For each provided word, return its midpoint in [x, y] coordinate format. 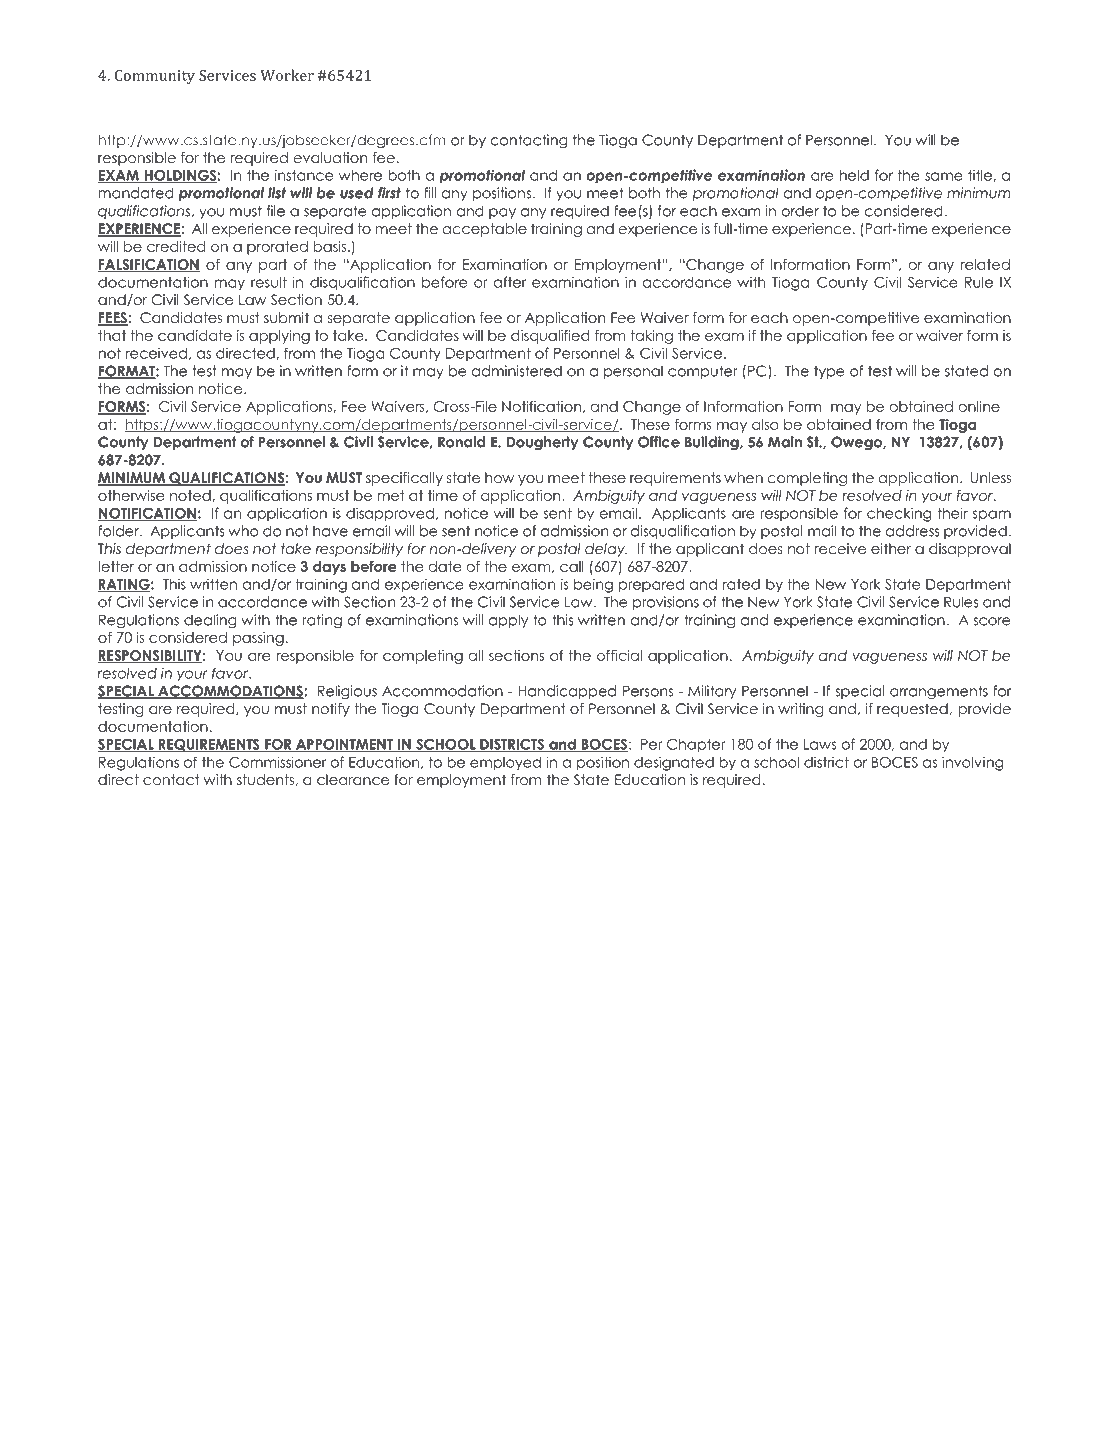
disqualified [550, 337]
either [891, 548]
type [829, 372]
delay [606, 550]
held [854, 175]
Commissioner [277, 762]
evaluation [330, 157]
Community [155, 77]
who [243, 531]
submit [286, 317]
